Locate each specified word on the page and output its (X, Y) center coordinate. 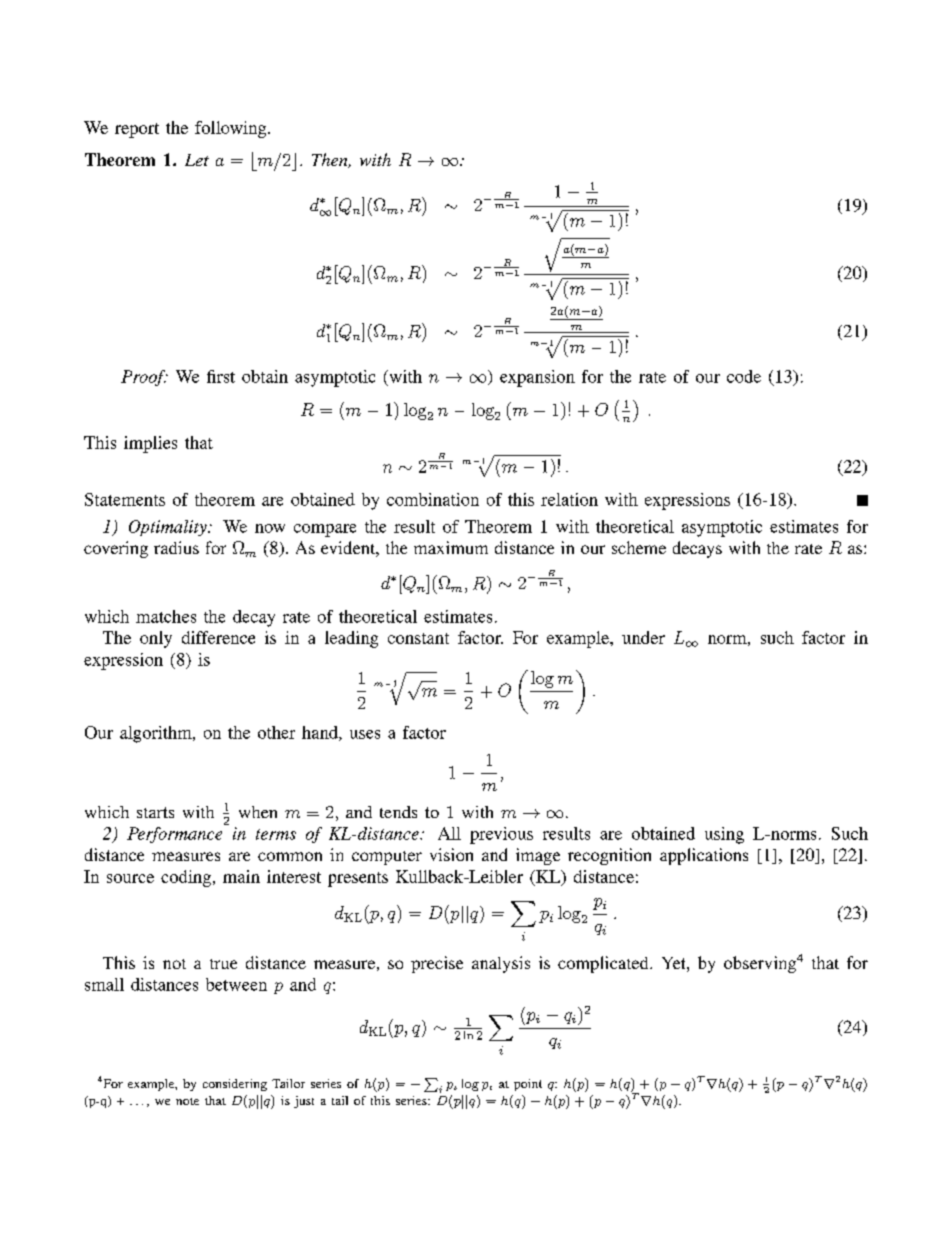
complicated (604, 964)
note (187, 1101)
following (232, 129)
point (528, 1085)
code (744, 376)
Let (197, 160)
